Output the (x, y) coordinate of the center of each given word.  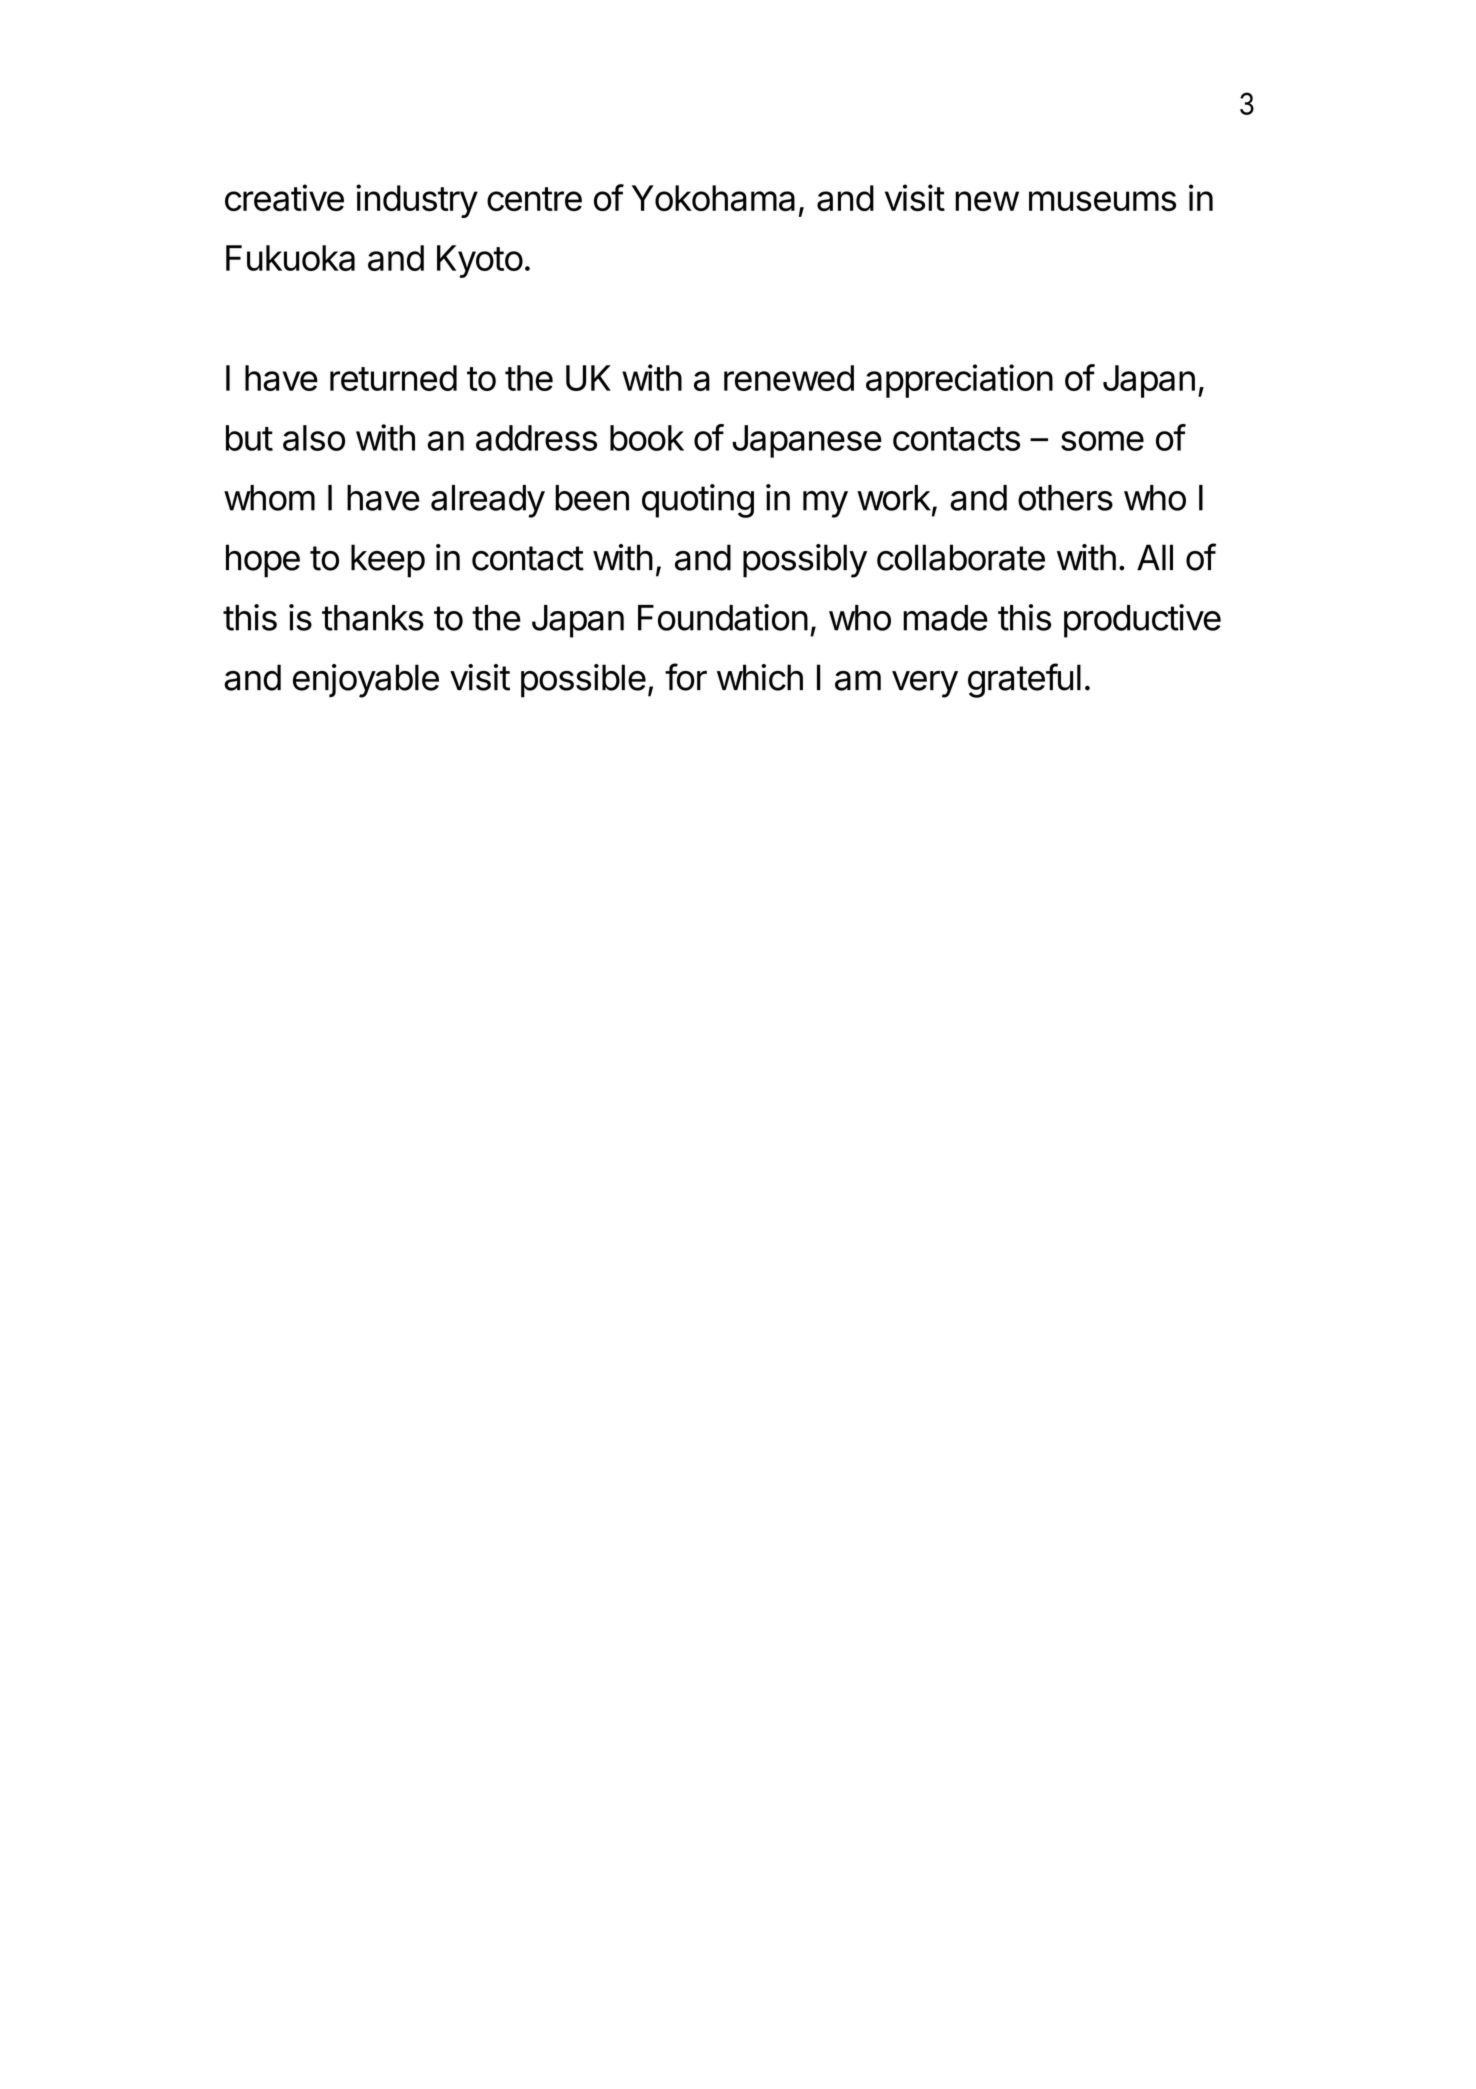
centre (534, 199)
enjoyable (366, 681)
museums (1102, 201)
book (647, 438)
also (314, 438)
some (1102, 441)
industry (417, 201)
